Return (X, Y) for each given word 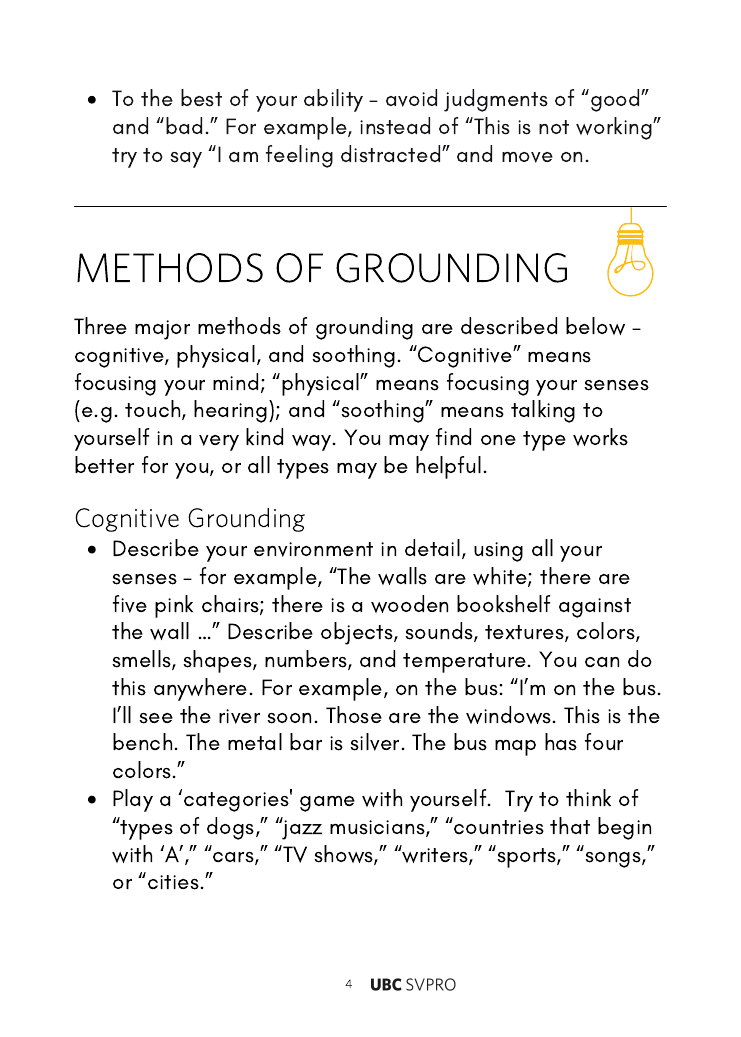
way (313, 443)
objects (358, 633)
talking (543, 411)
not (554, 127)
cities (173, 882)
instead (395, 126)
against (595, 608)
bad (184, 125)
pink (174, 606)
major (162, 330)
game (327, 804)
